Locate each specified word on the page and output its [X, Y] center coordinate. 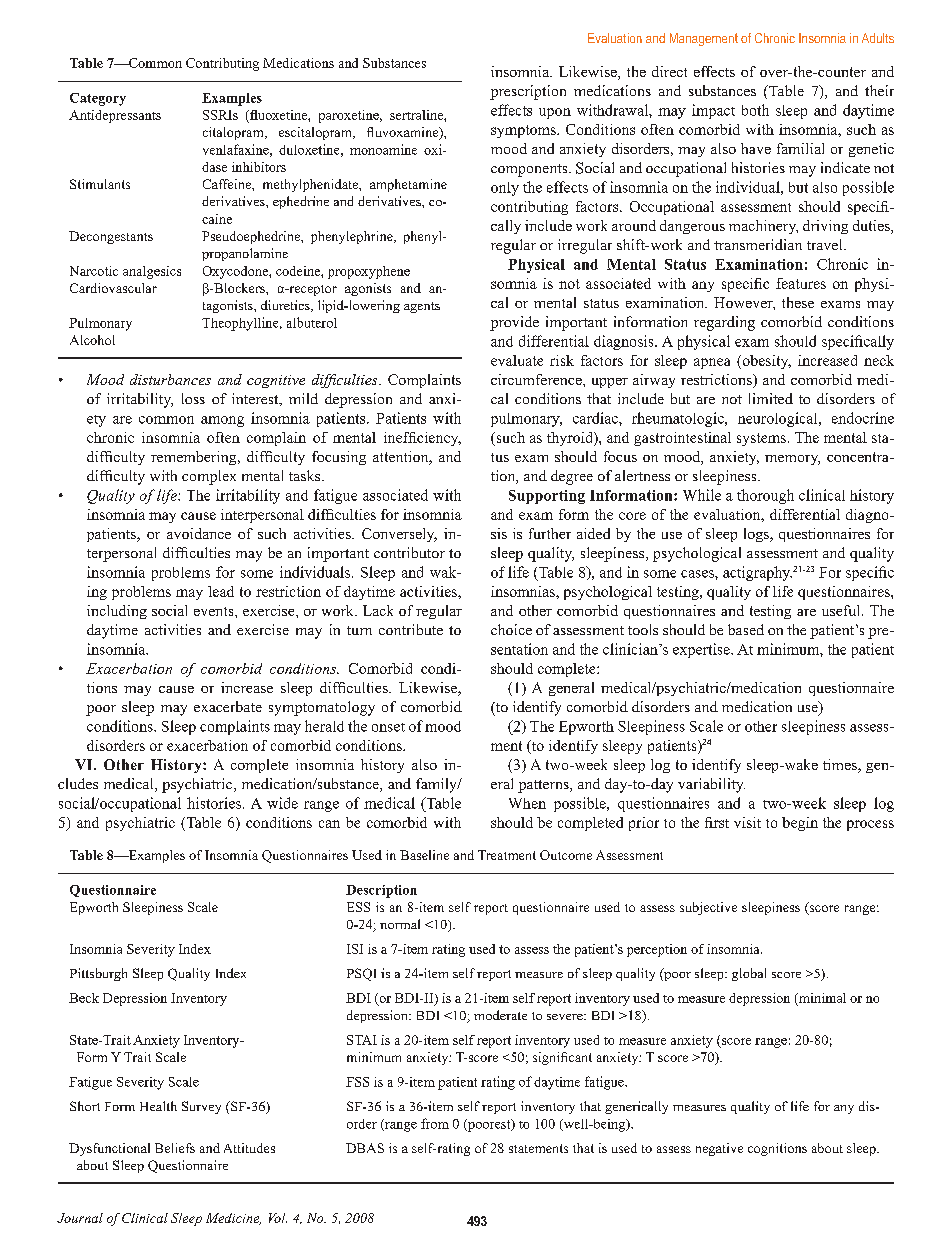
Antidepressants [115, 116]
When [527, 803]
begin [800, 824]
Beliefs [175, 1148]
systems [761, 439]
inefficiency [422, 439]
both [755, 110]
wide [282, 803]
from [435, 1123]
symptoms [524, 131]
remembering [195, 458]
